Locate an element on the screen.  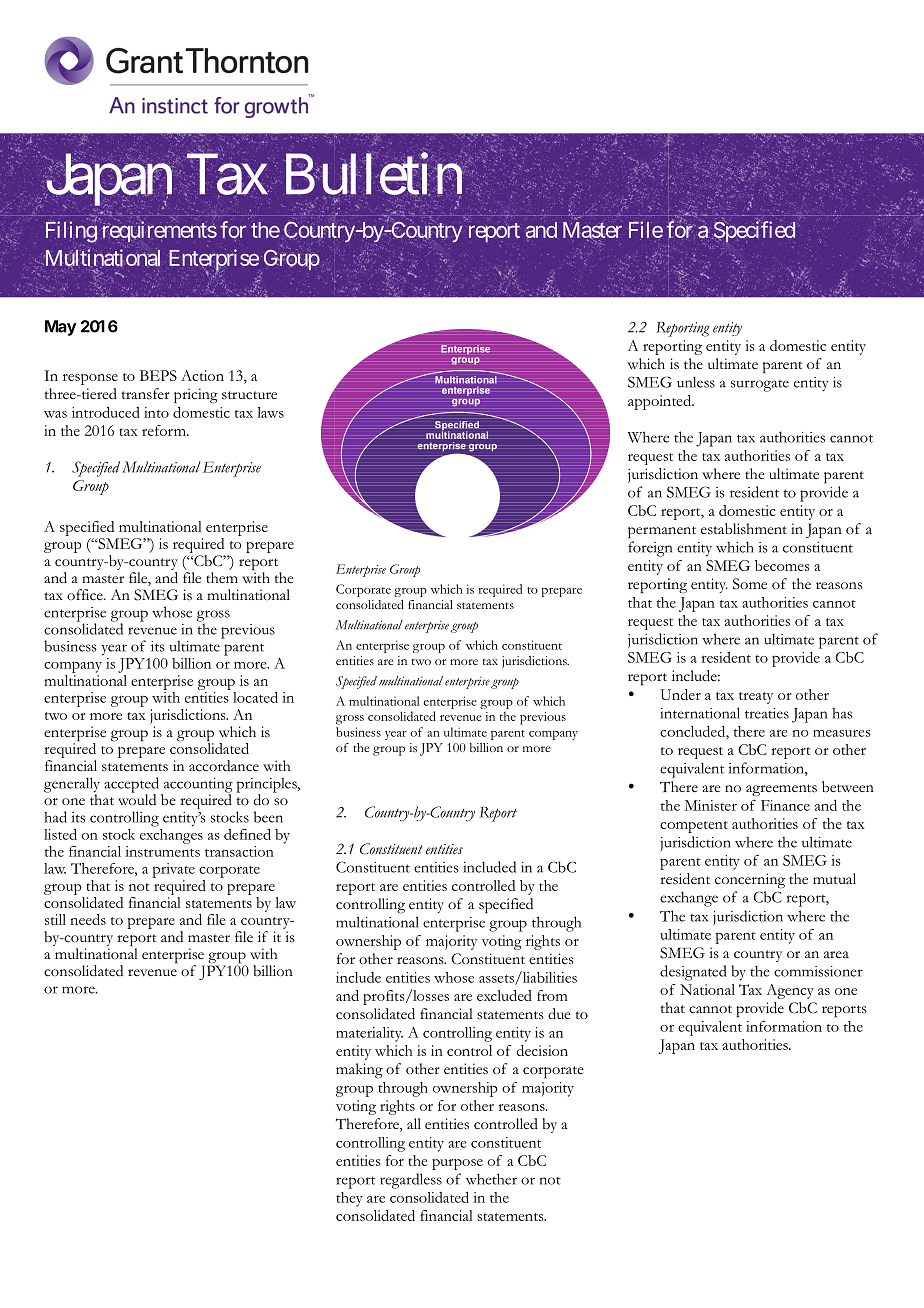
excluded is located at coordinates (504, 995).
